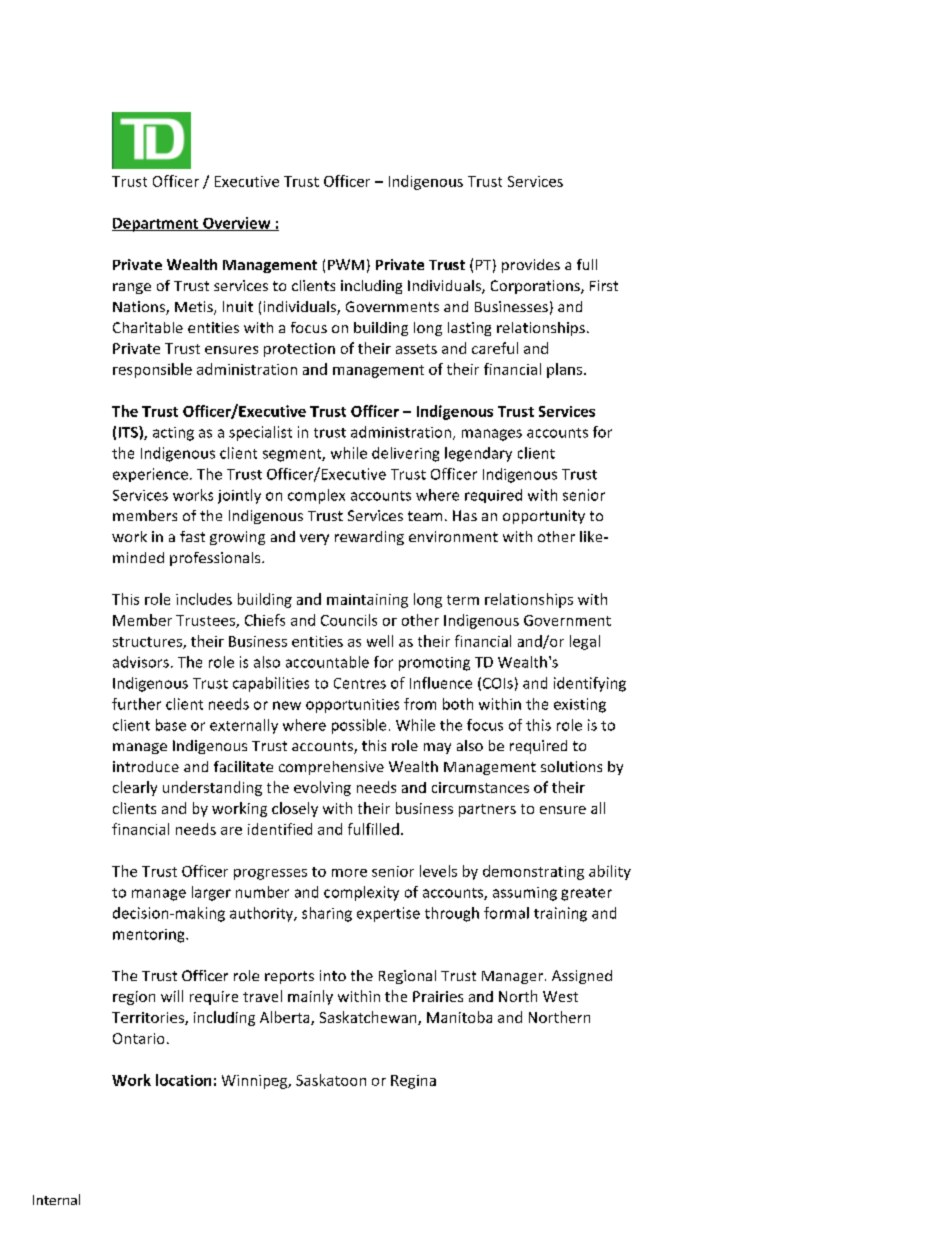  Describe the element at coordinates (346, 264) in the image. I see `PWM` at that location.
